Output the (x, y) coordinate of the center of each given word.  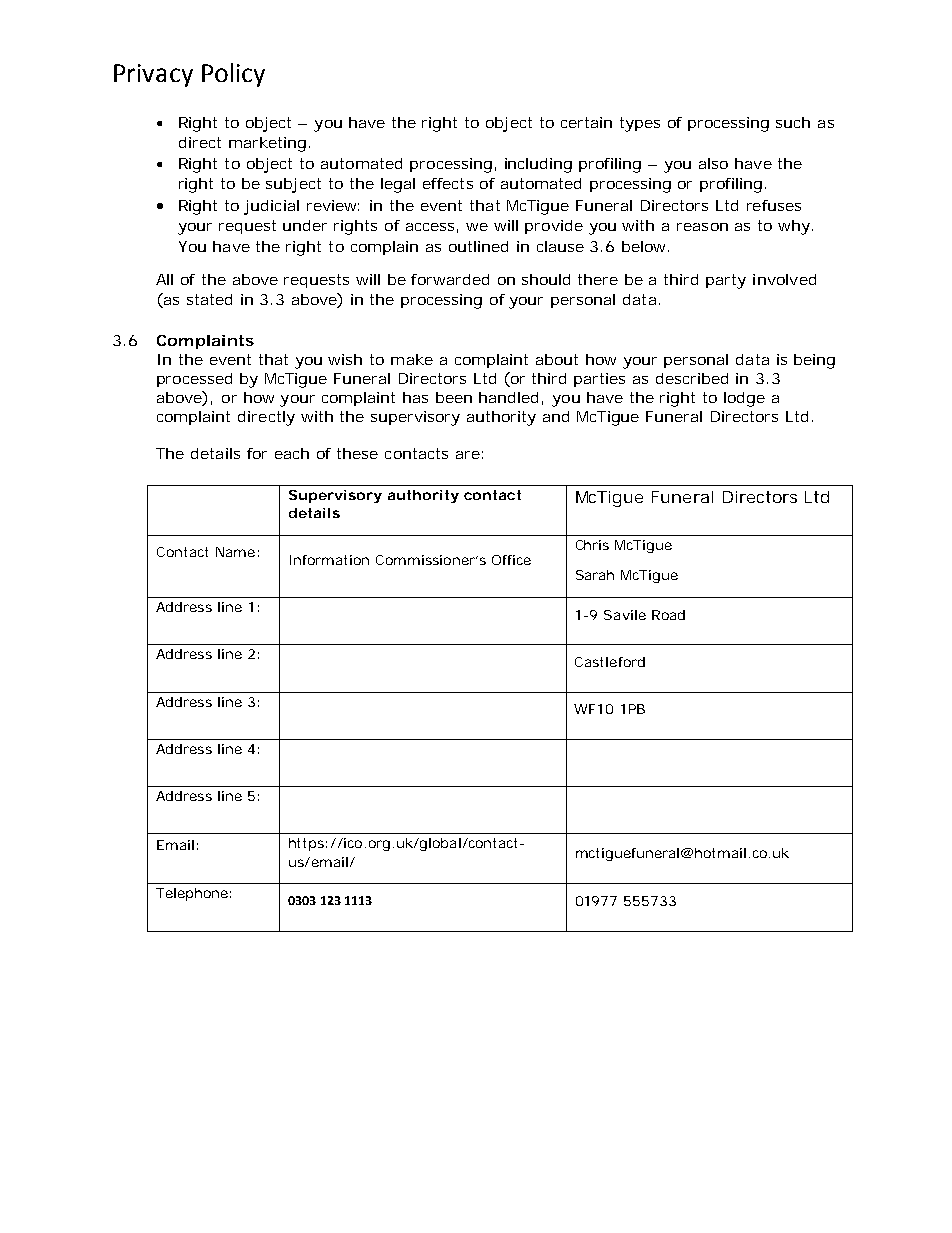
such (793, 122)
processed (194, 380)
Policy (233, 75)
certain (586, 122)
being (814, 361)
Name (235, 552)
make (412, 359)
